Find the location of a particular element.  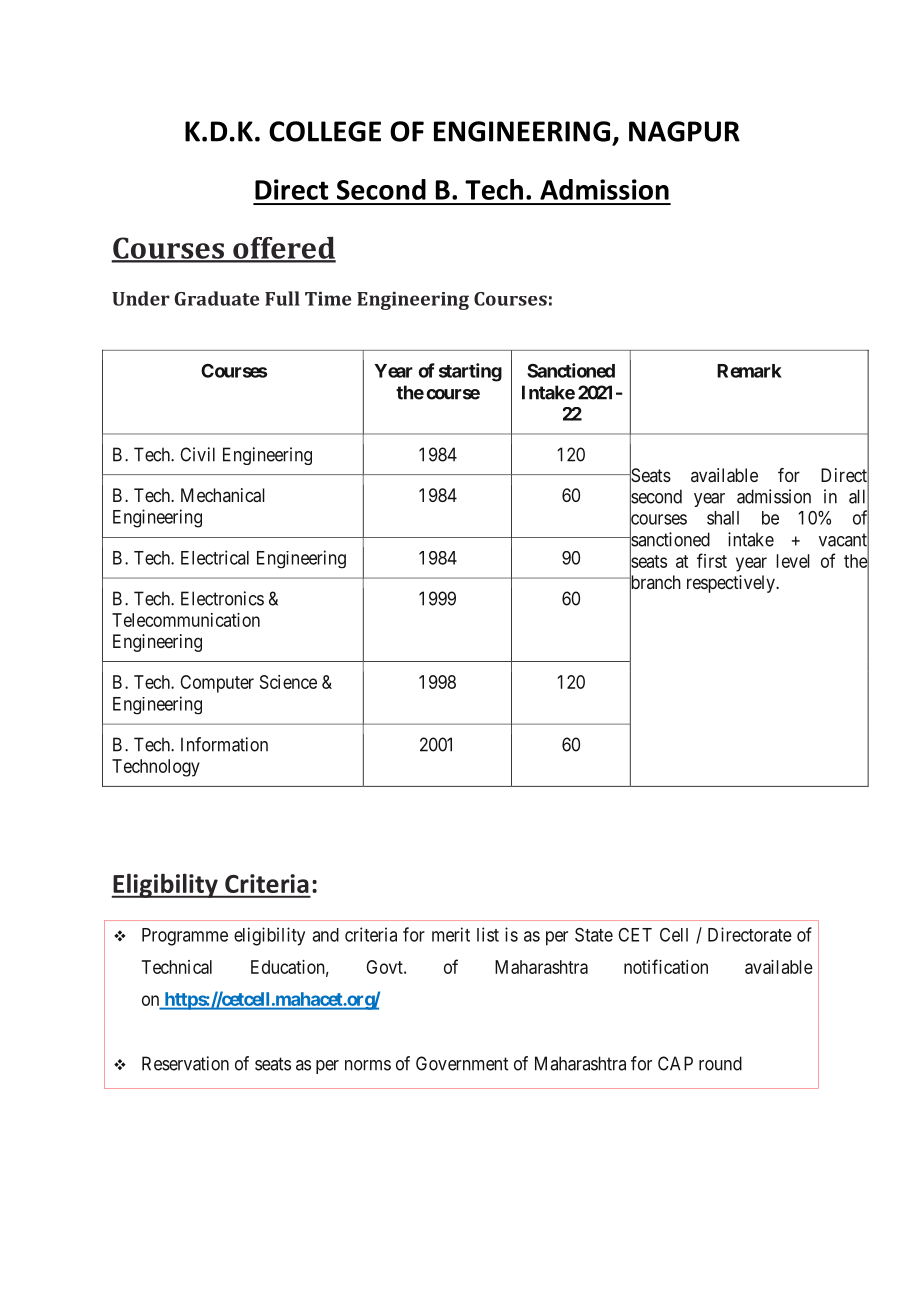

Reservation is located at coordinates (185, 1063).
